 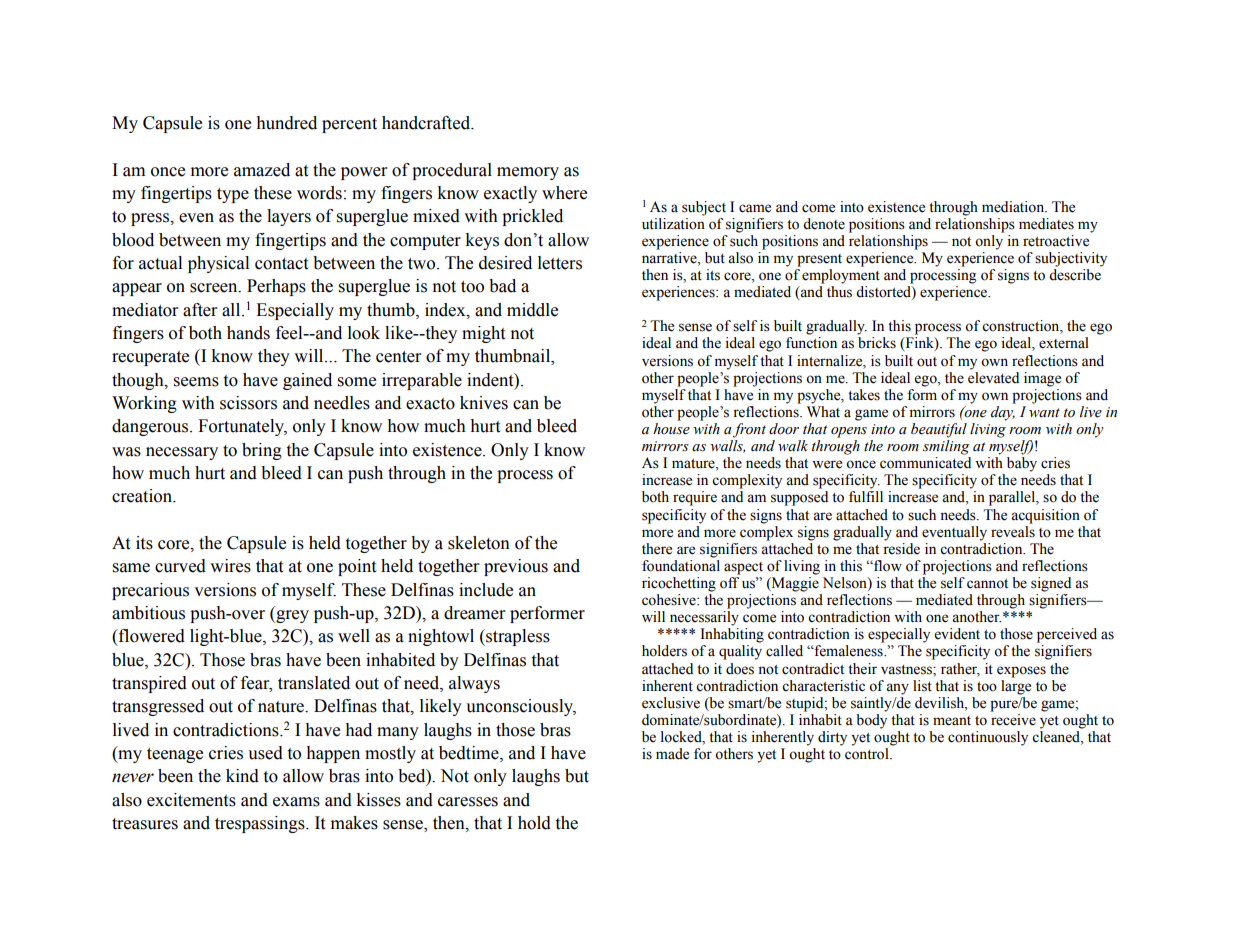 I want to click on excitements, so click(x=191, y=800).
